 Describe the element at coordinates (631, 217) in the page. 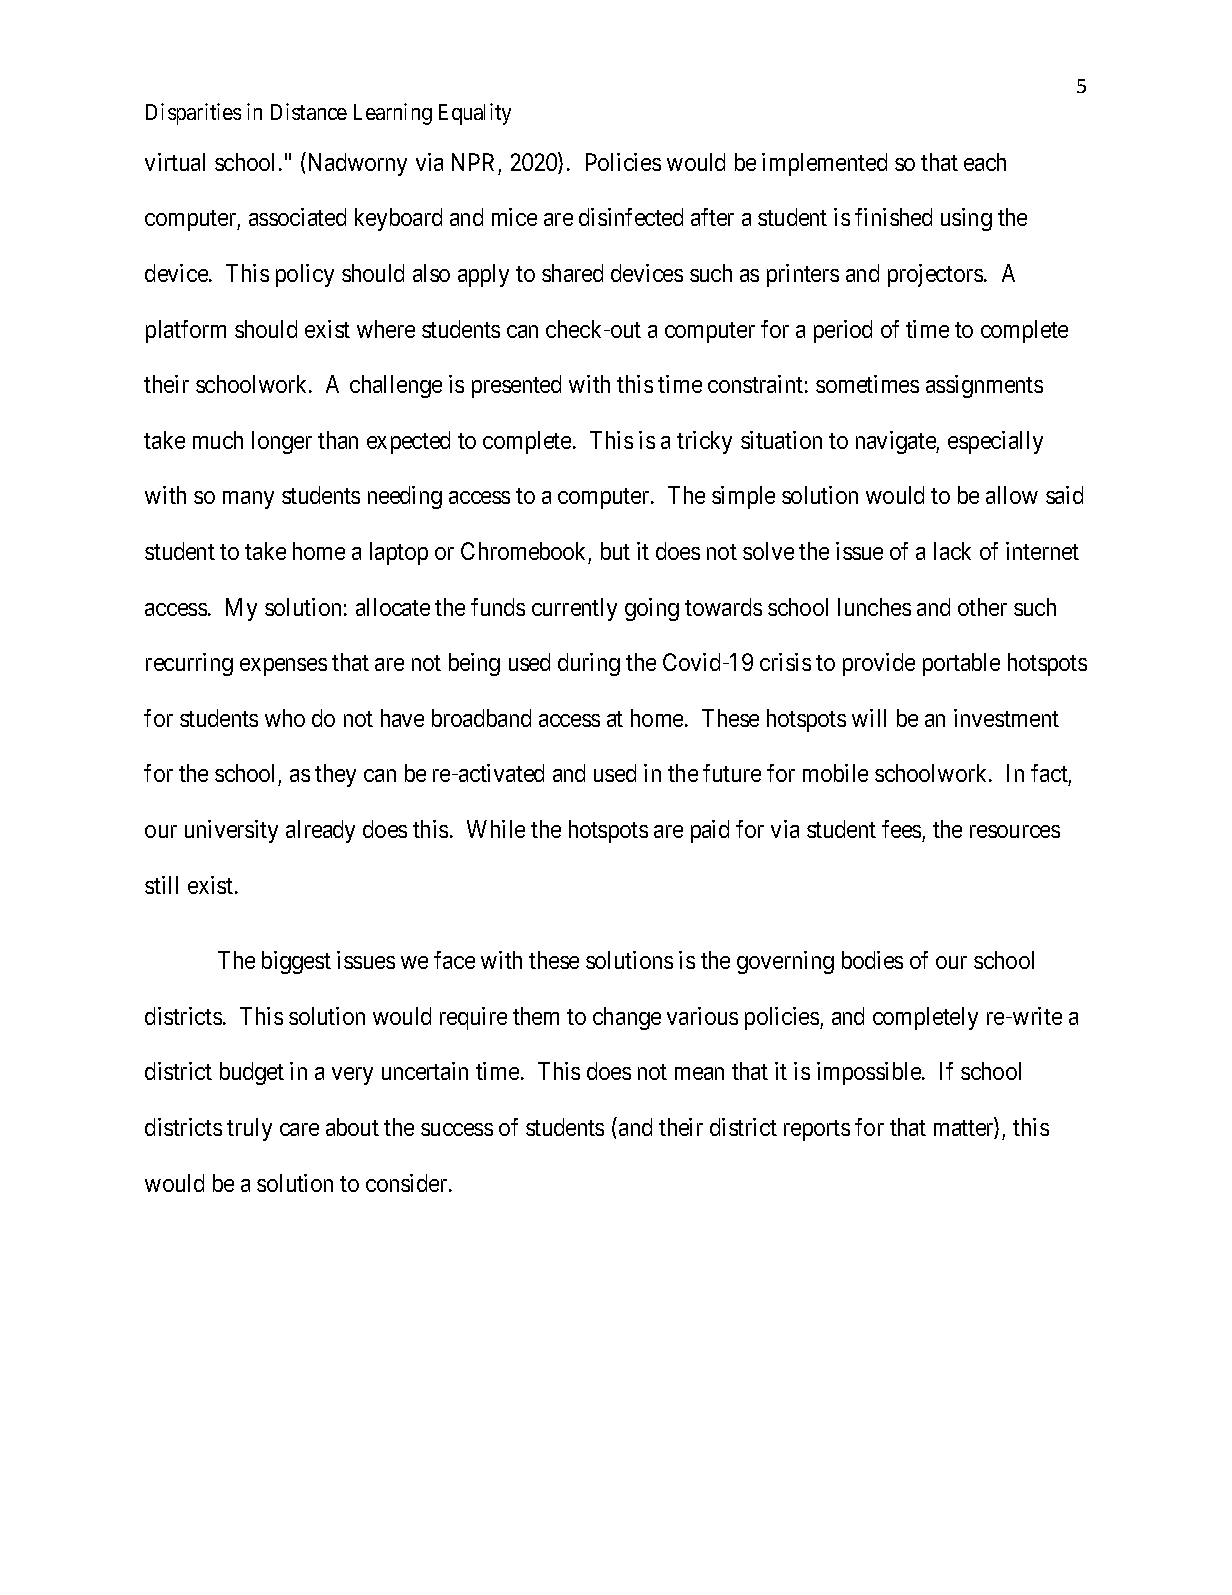

I see `disinfected` at that location.
